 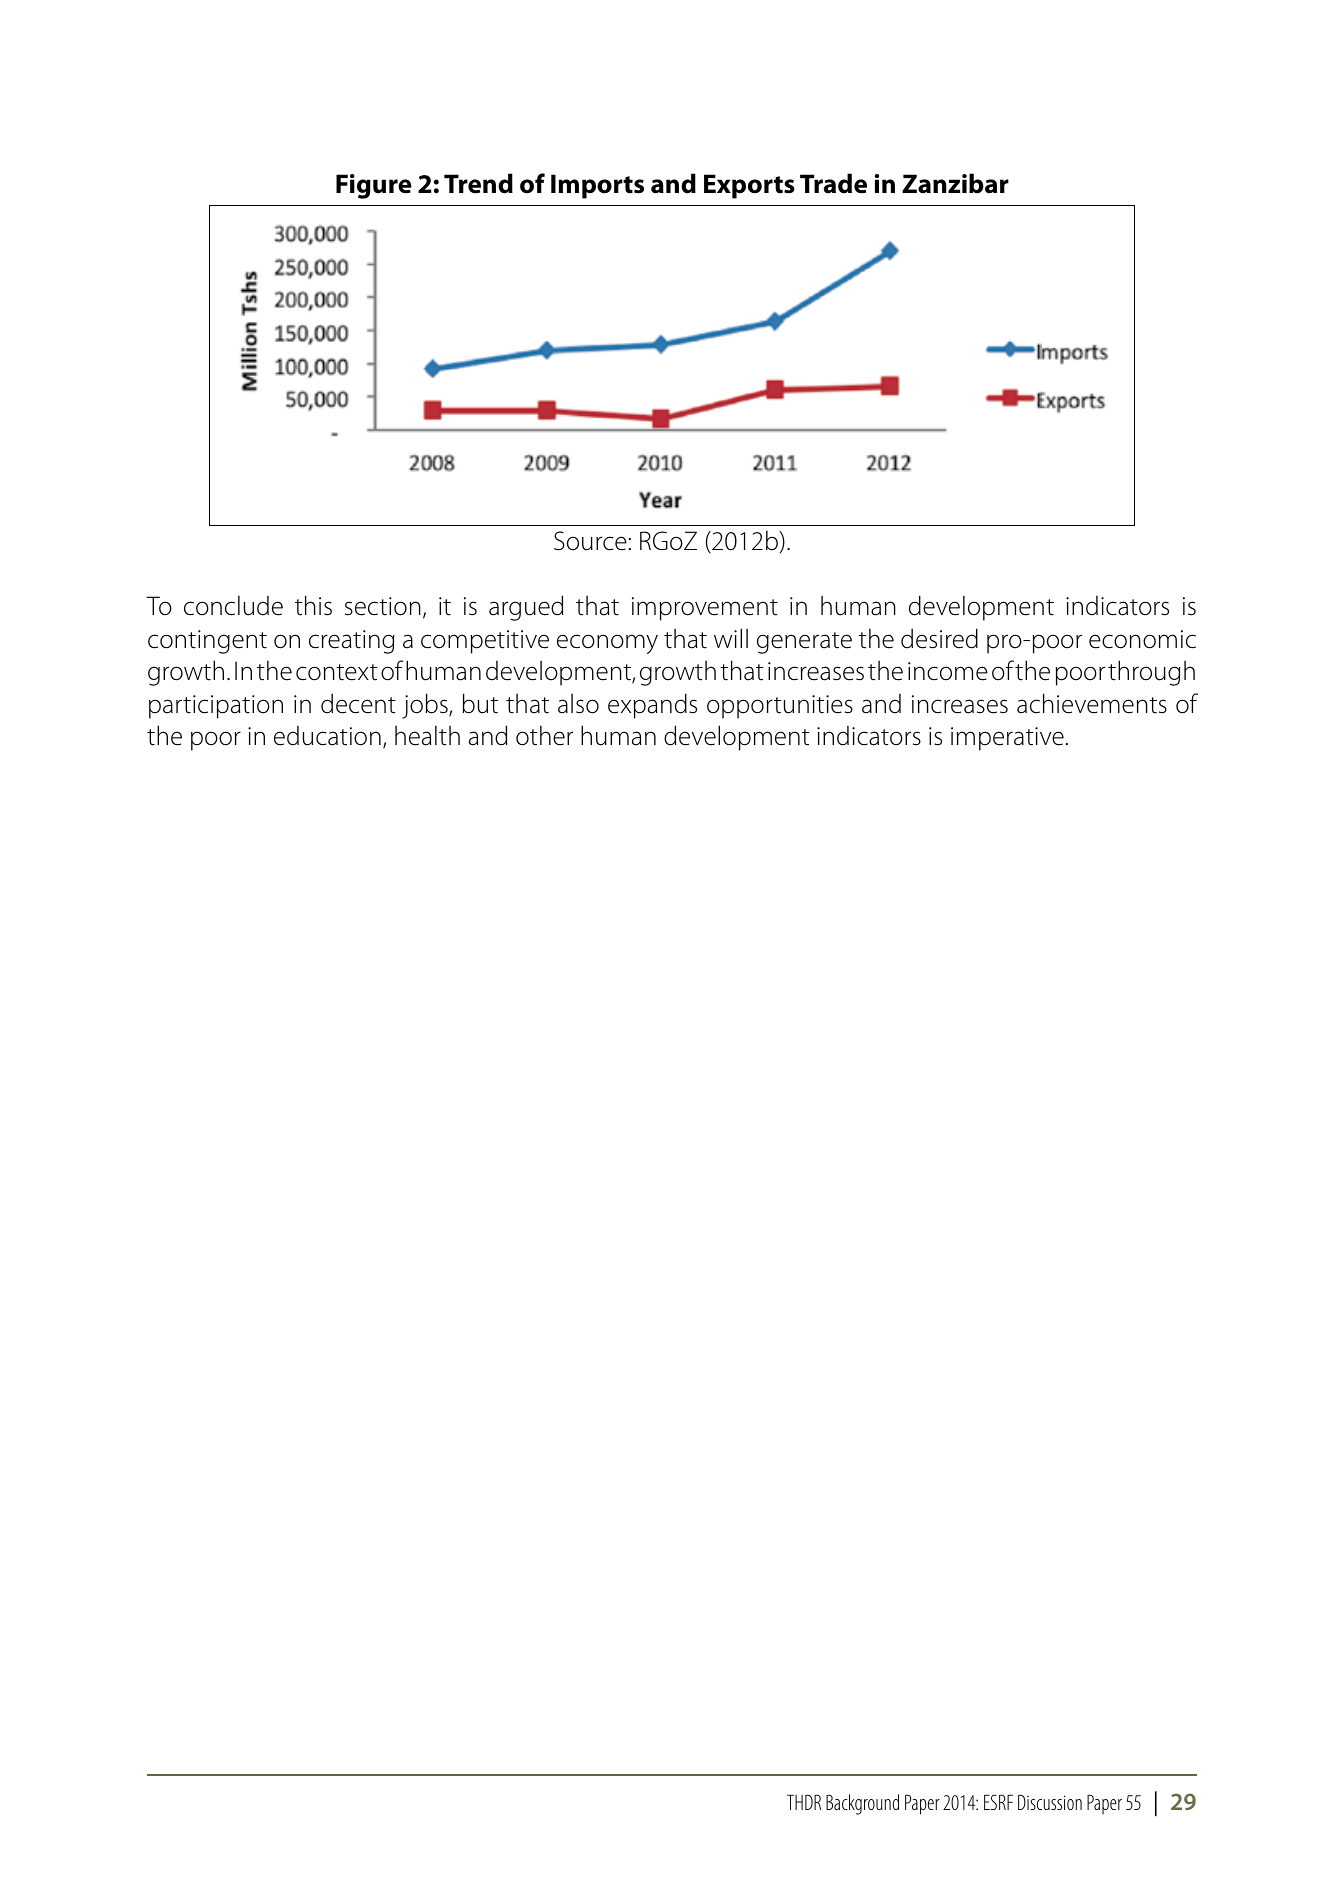 I want to click on Exports, so click(x=749, y=186).
